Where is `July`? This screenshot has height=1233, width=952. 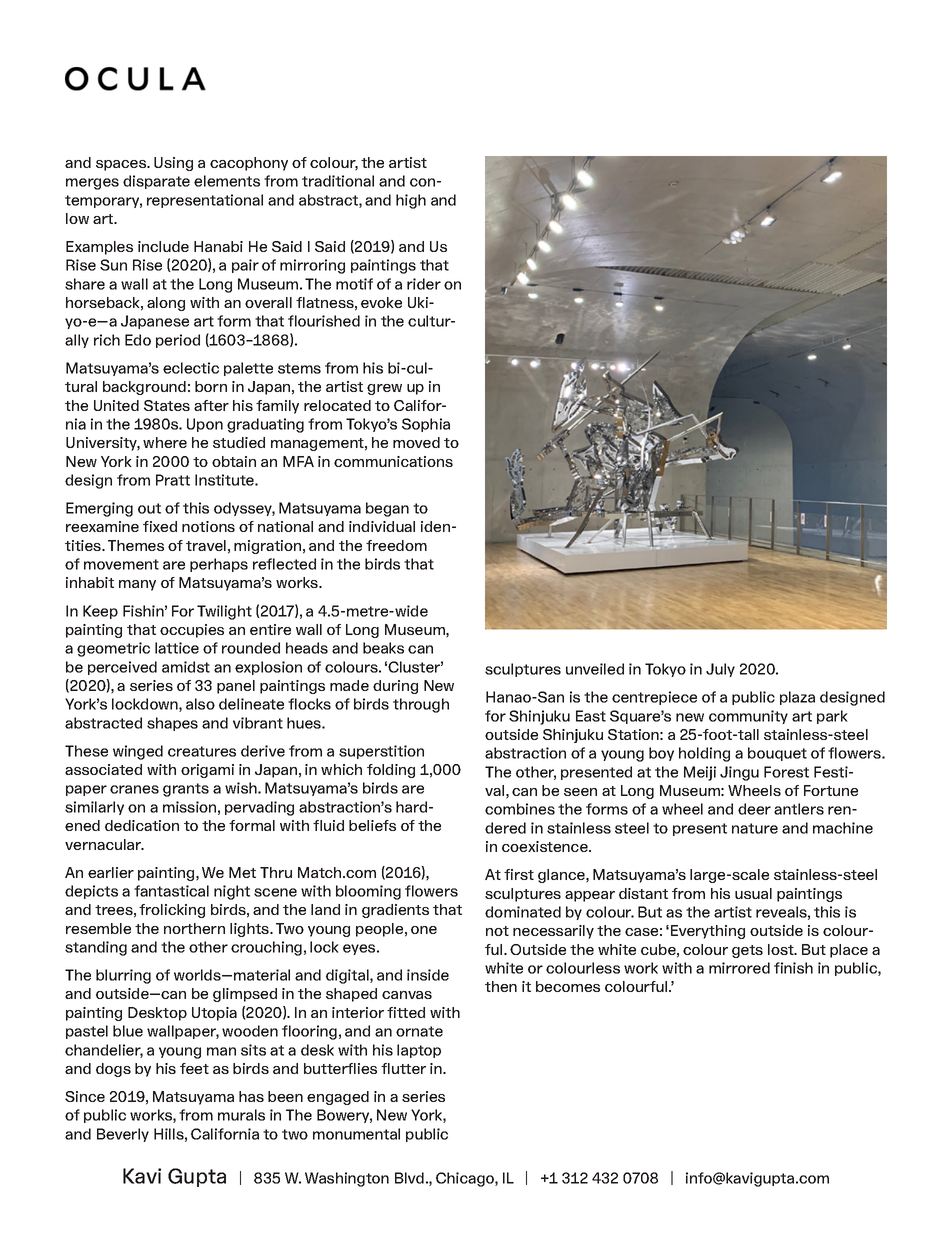
July is located at coordinates (720, 670).
